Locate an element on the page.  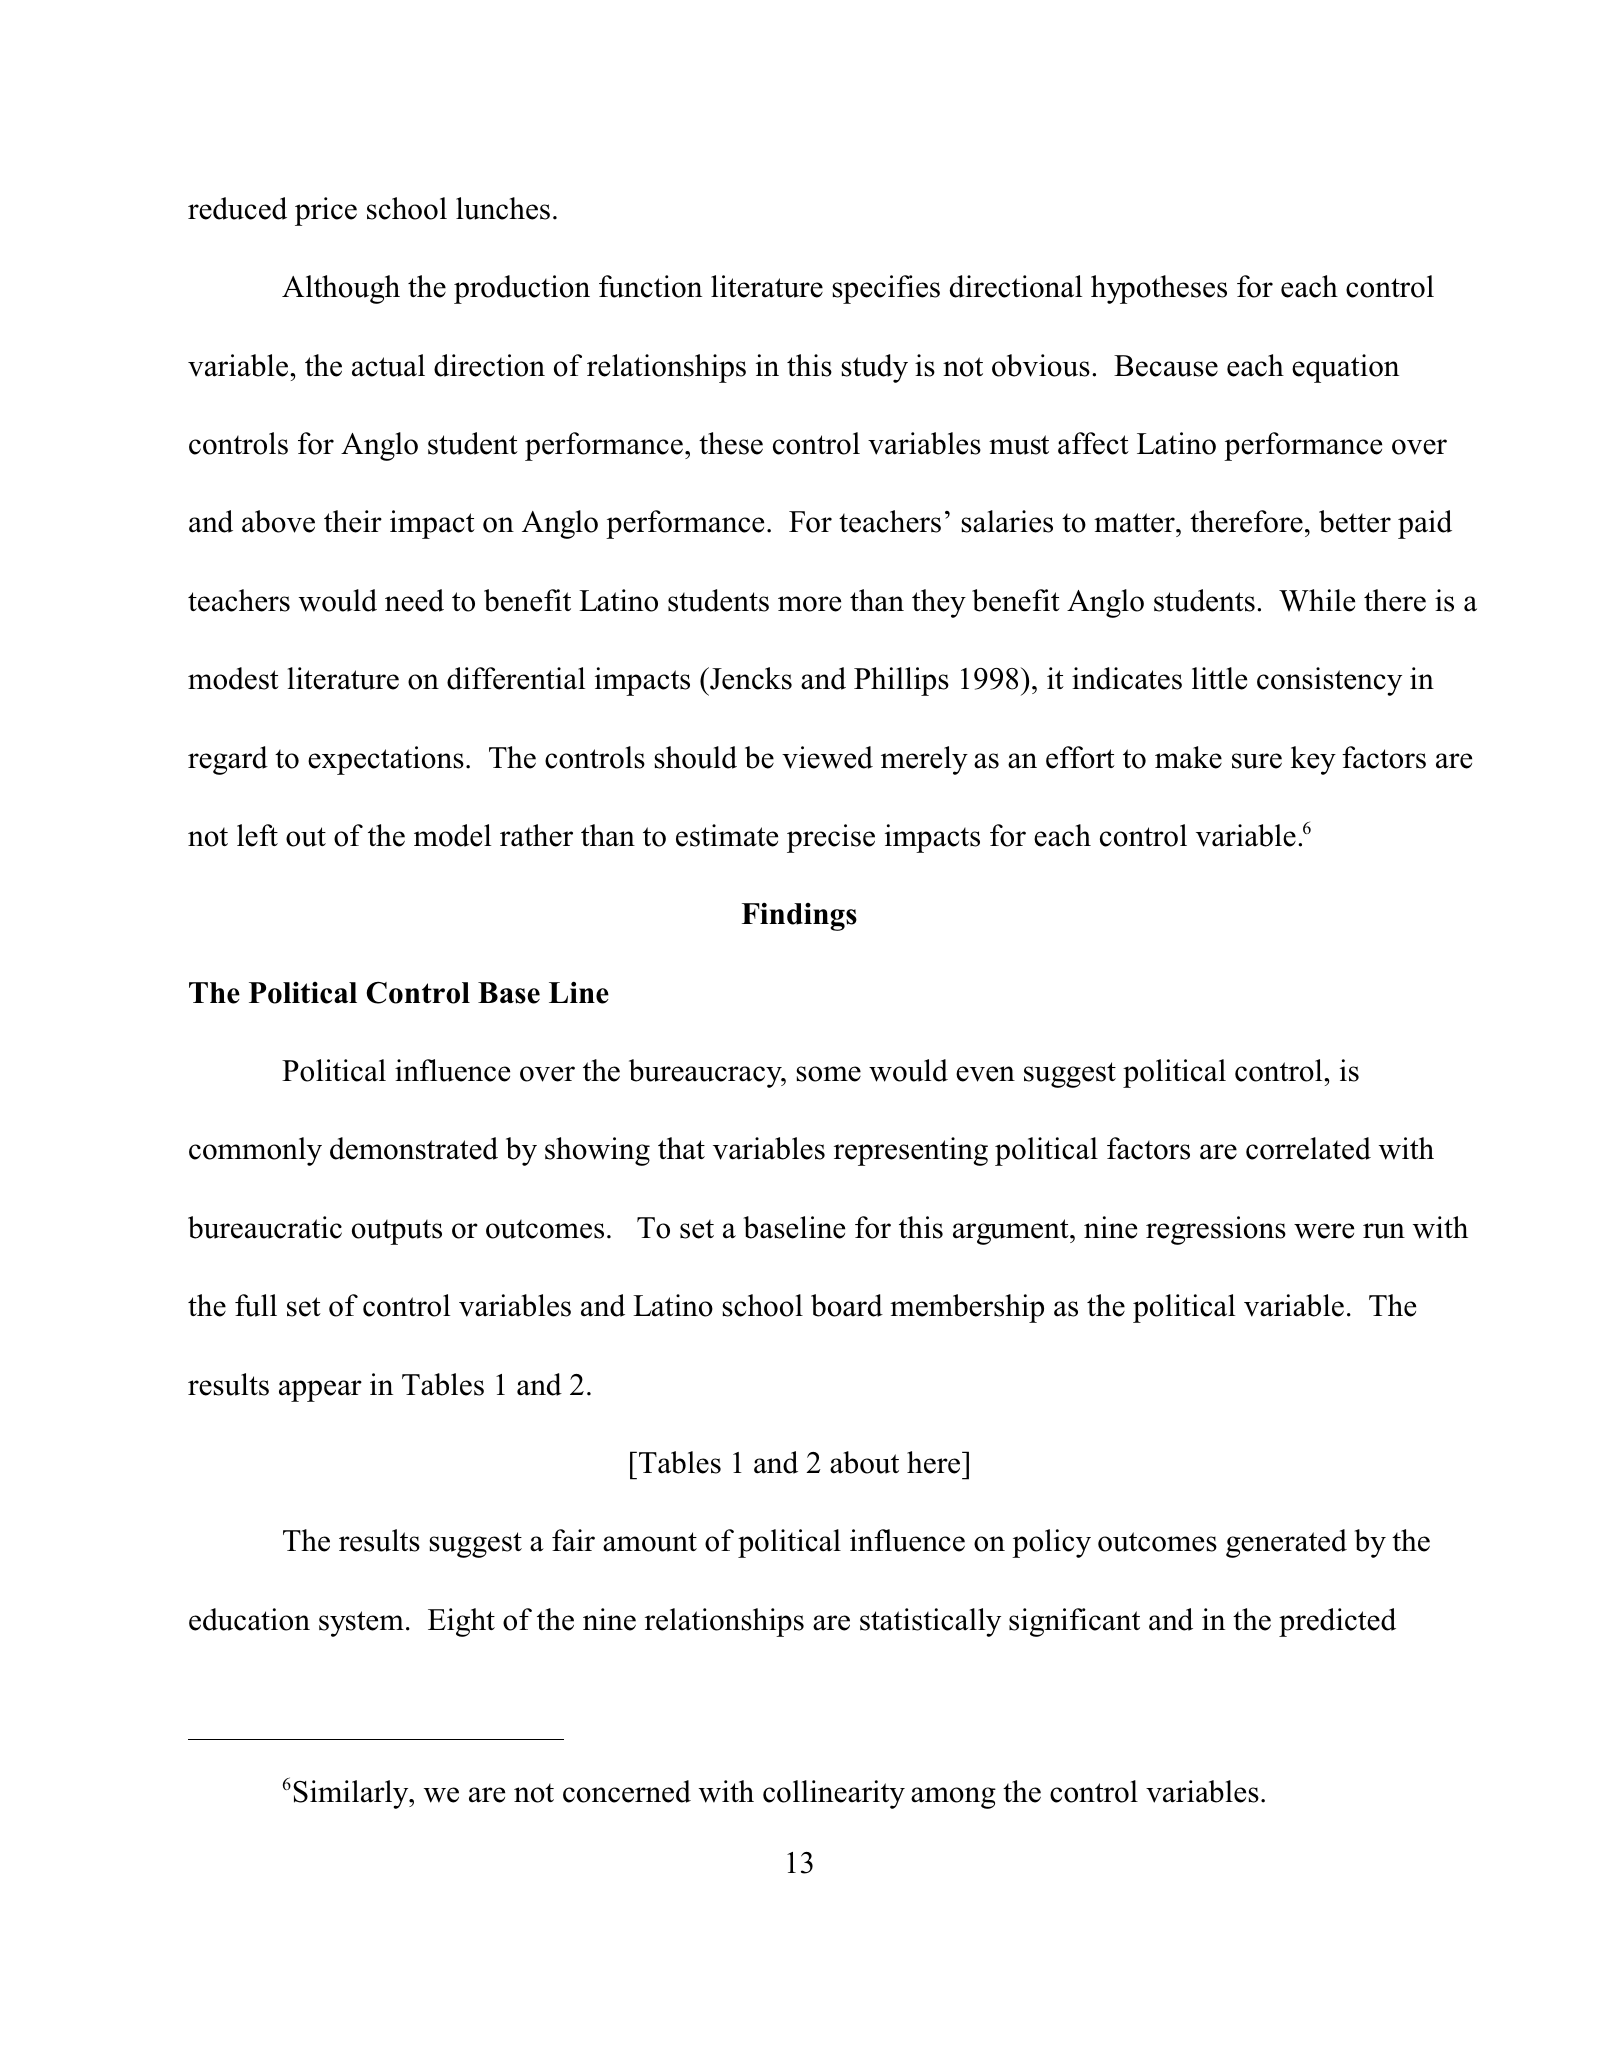
appear is located at coordinates (320, 1391).
